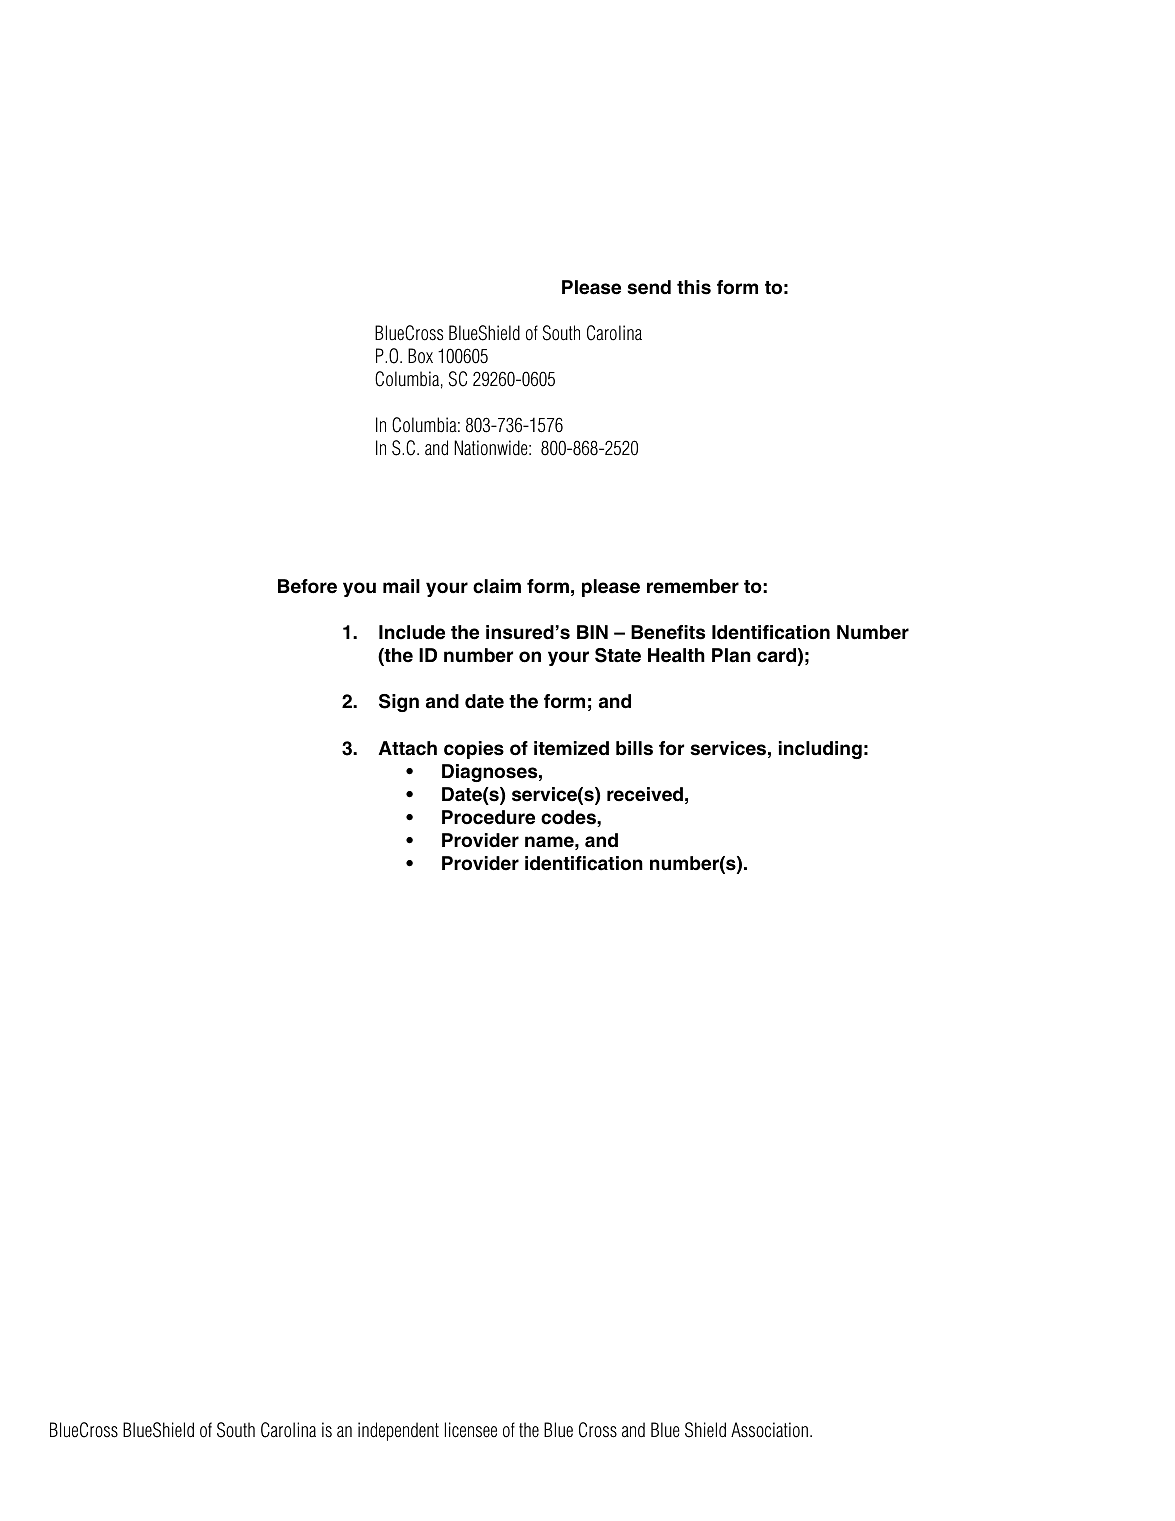 Image resolution: width=1175 pixels, height=1521 pixels. Describe the element at coordinates (769, 1430) in the screenshot. I see `Association` at that location.
